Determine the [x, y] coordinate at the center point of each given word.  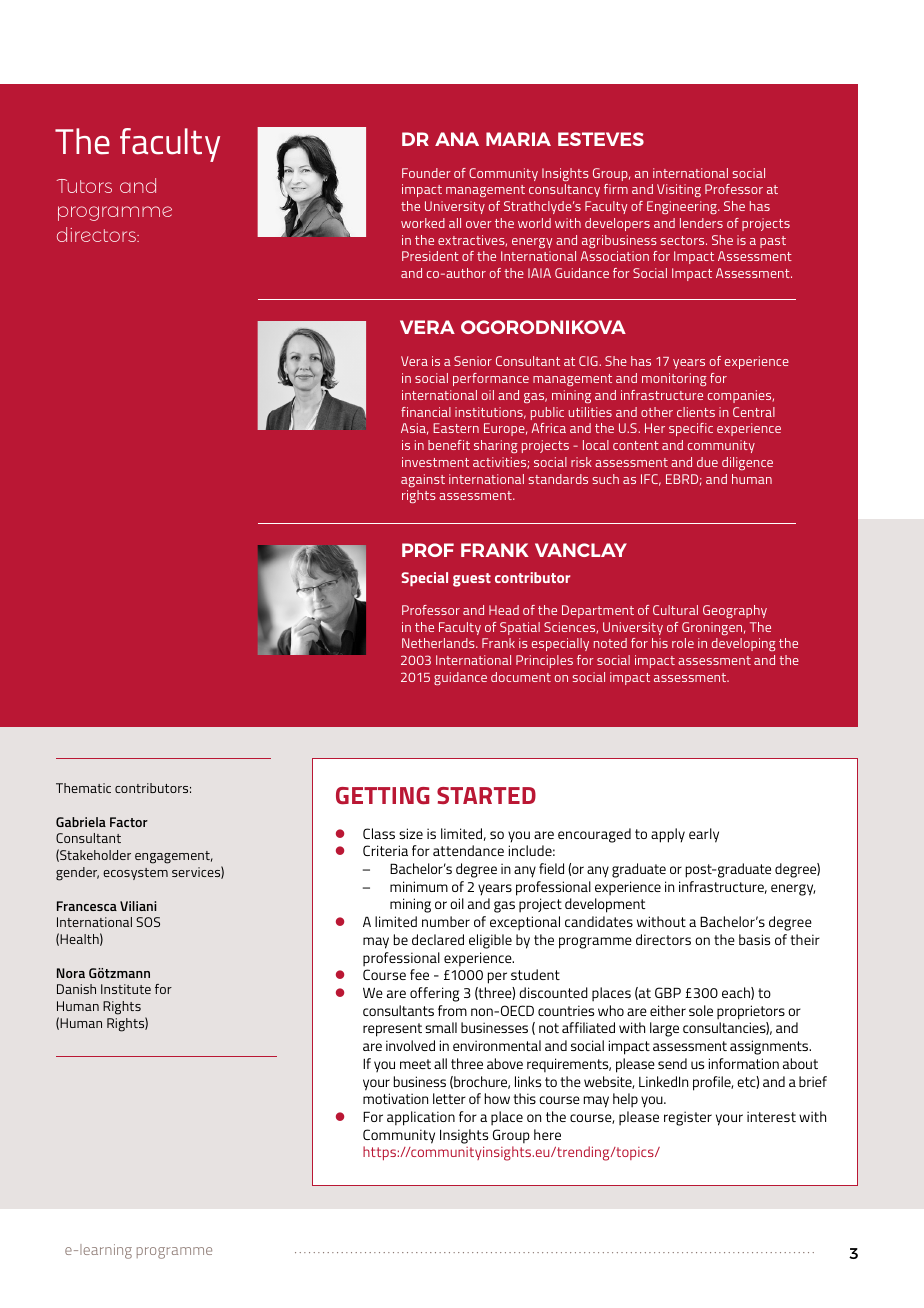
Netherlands [439, 643]
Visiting [679, 190]
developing [744, 644]
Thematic [83, 788]
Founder [426, 173]
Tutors [84, 186]
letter [449, 1098]
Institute [126, 989]
